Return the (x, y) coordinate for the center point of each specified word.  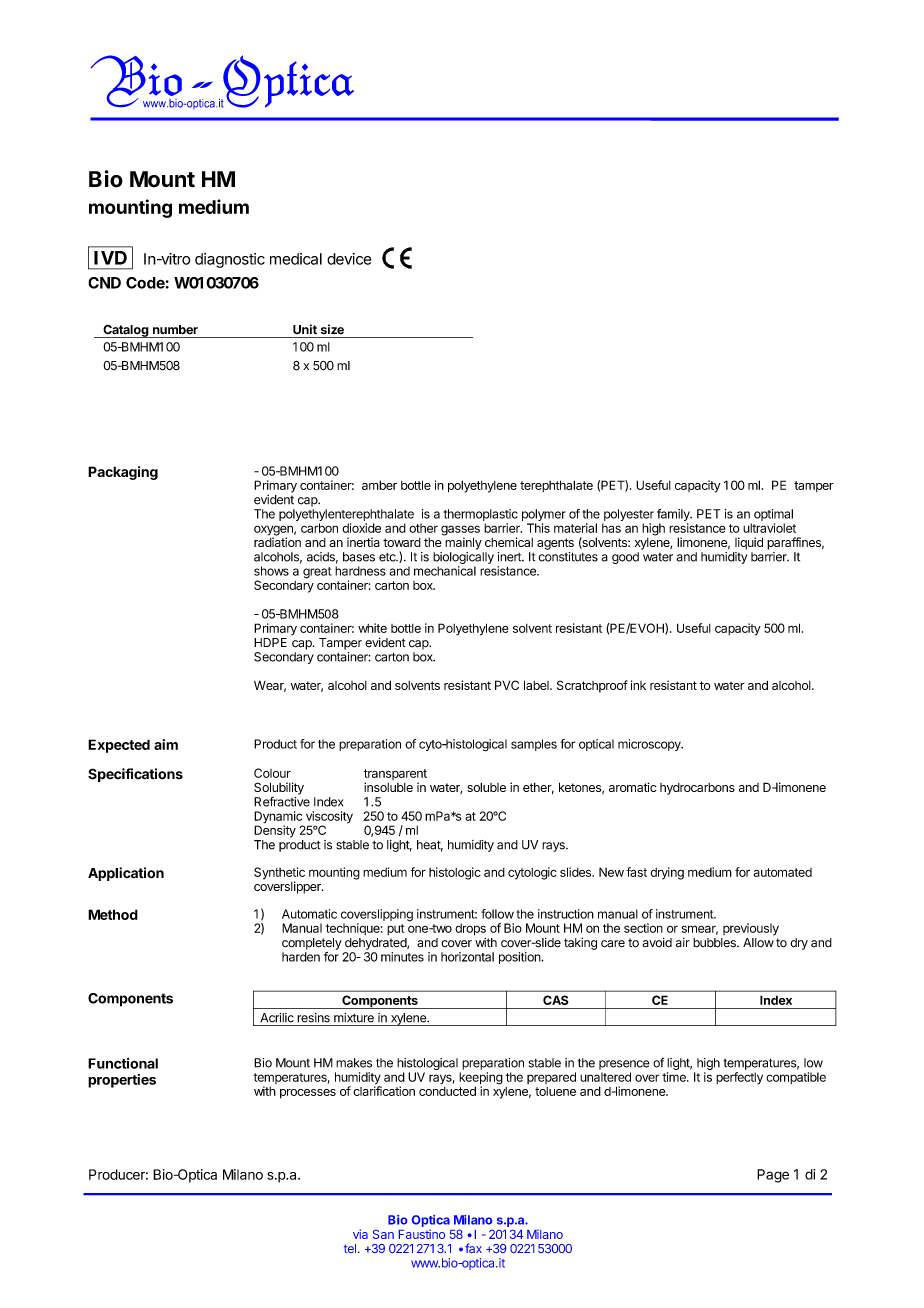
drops (470, 929)
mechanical (445, 571)
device (349, 259)
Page (773, 1176)
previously (751, 929)
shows (271, 571)
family (674, 516)
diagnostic (230, 260)
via (360, 1234)
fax (473, 1248)
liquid (749, 543)
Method (113, 914)
